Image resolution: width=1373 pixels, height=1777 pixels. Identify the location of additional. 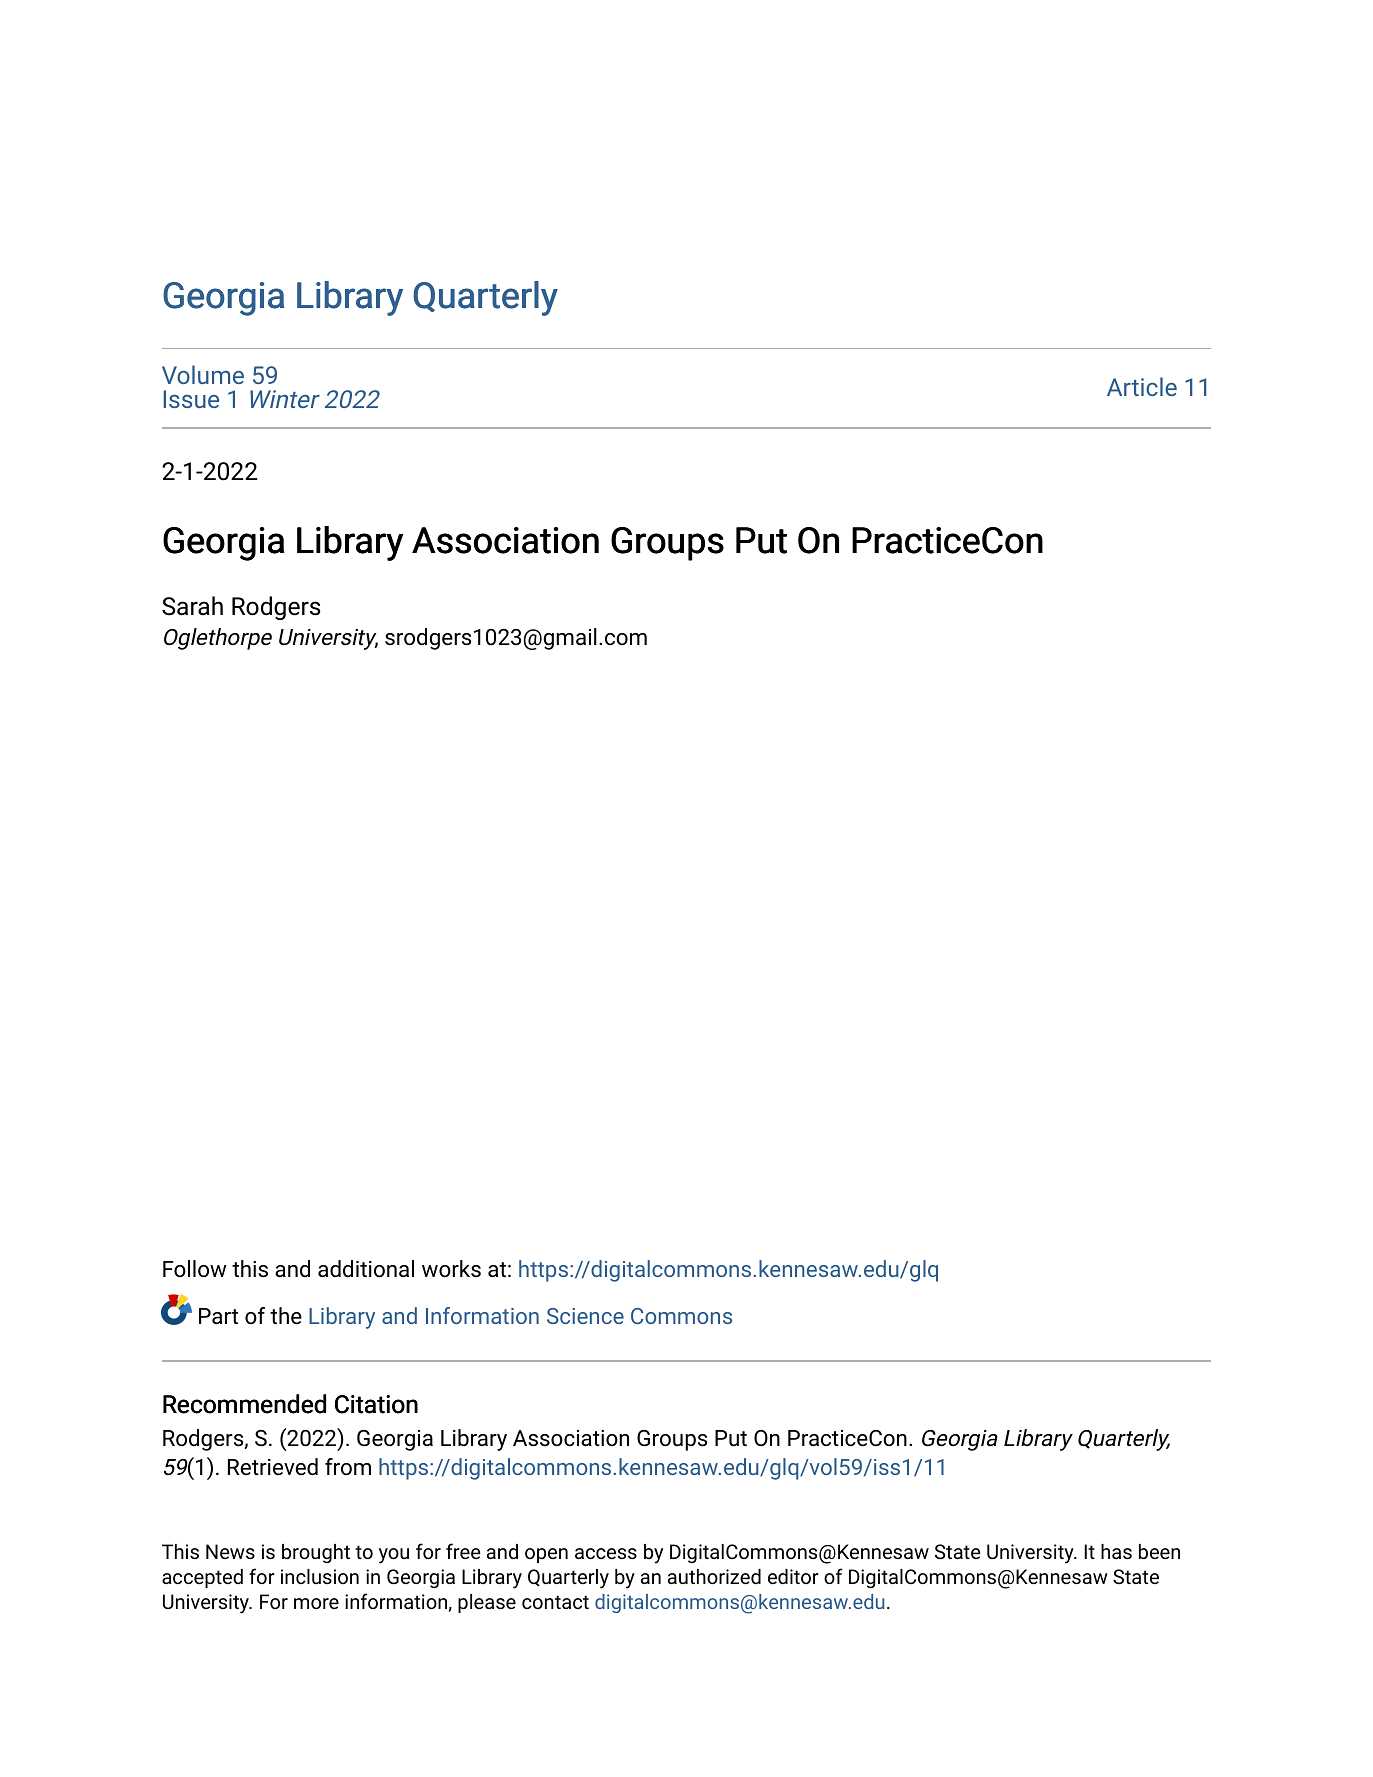
(366, 1268).
